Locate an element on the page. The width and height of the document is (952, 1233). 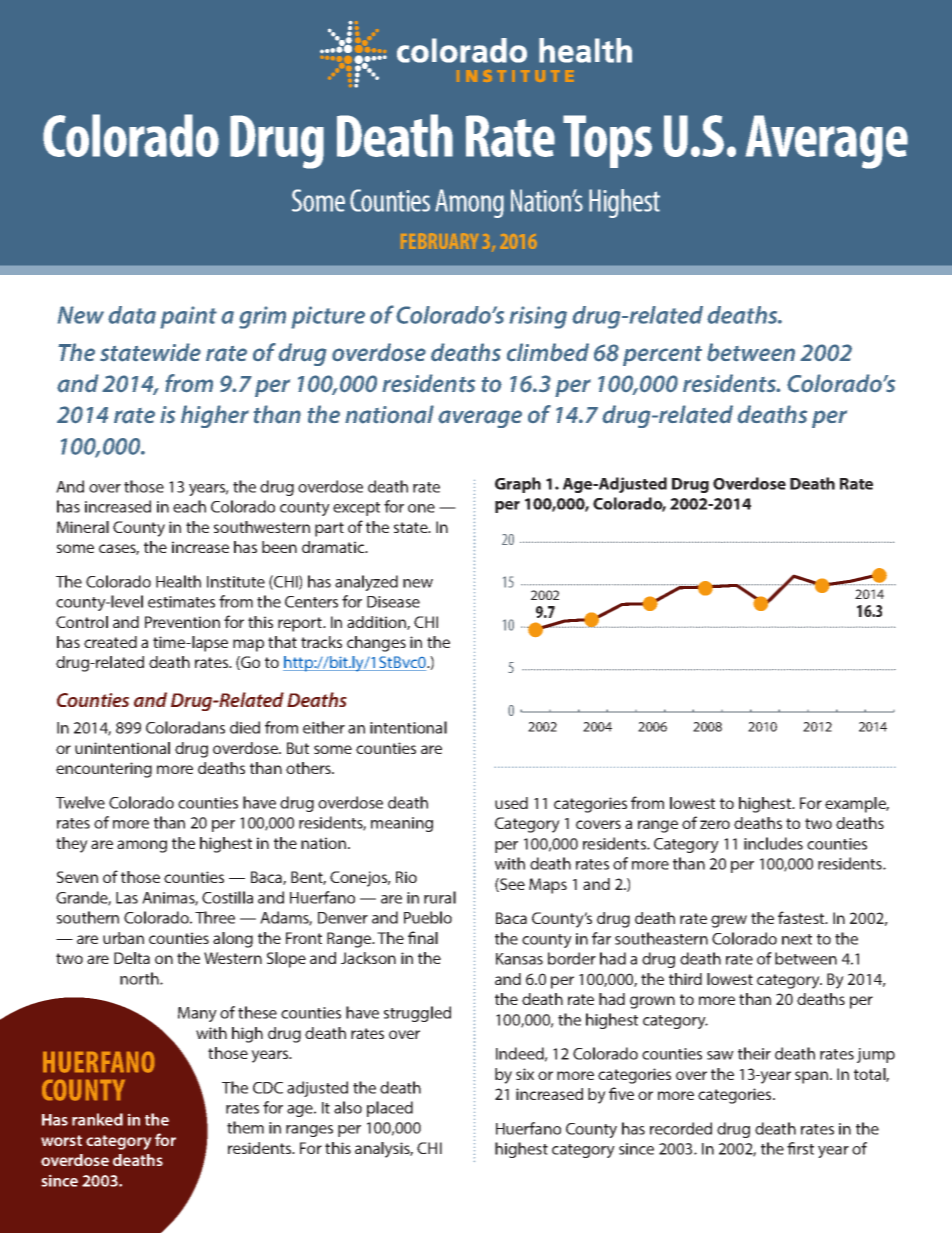
urban is located at coordinates (123, 938).
